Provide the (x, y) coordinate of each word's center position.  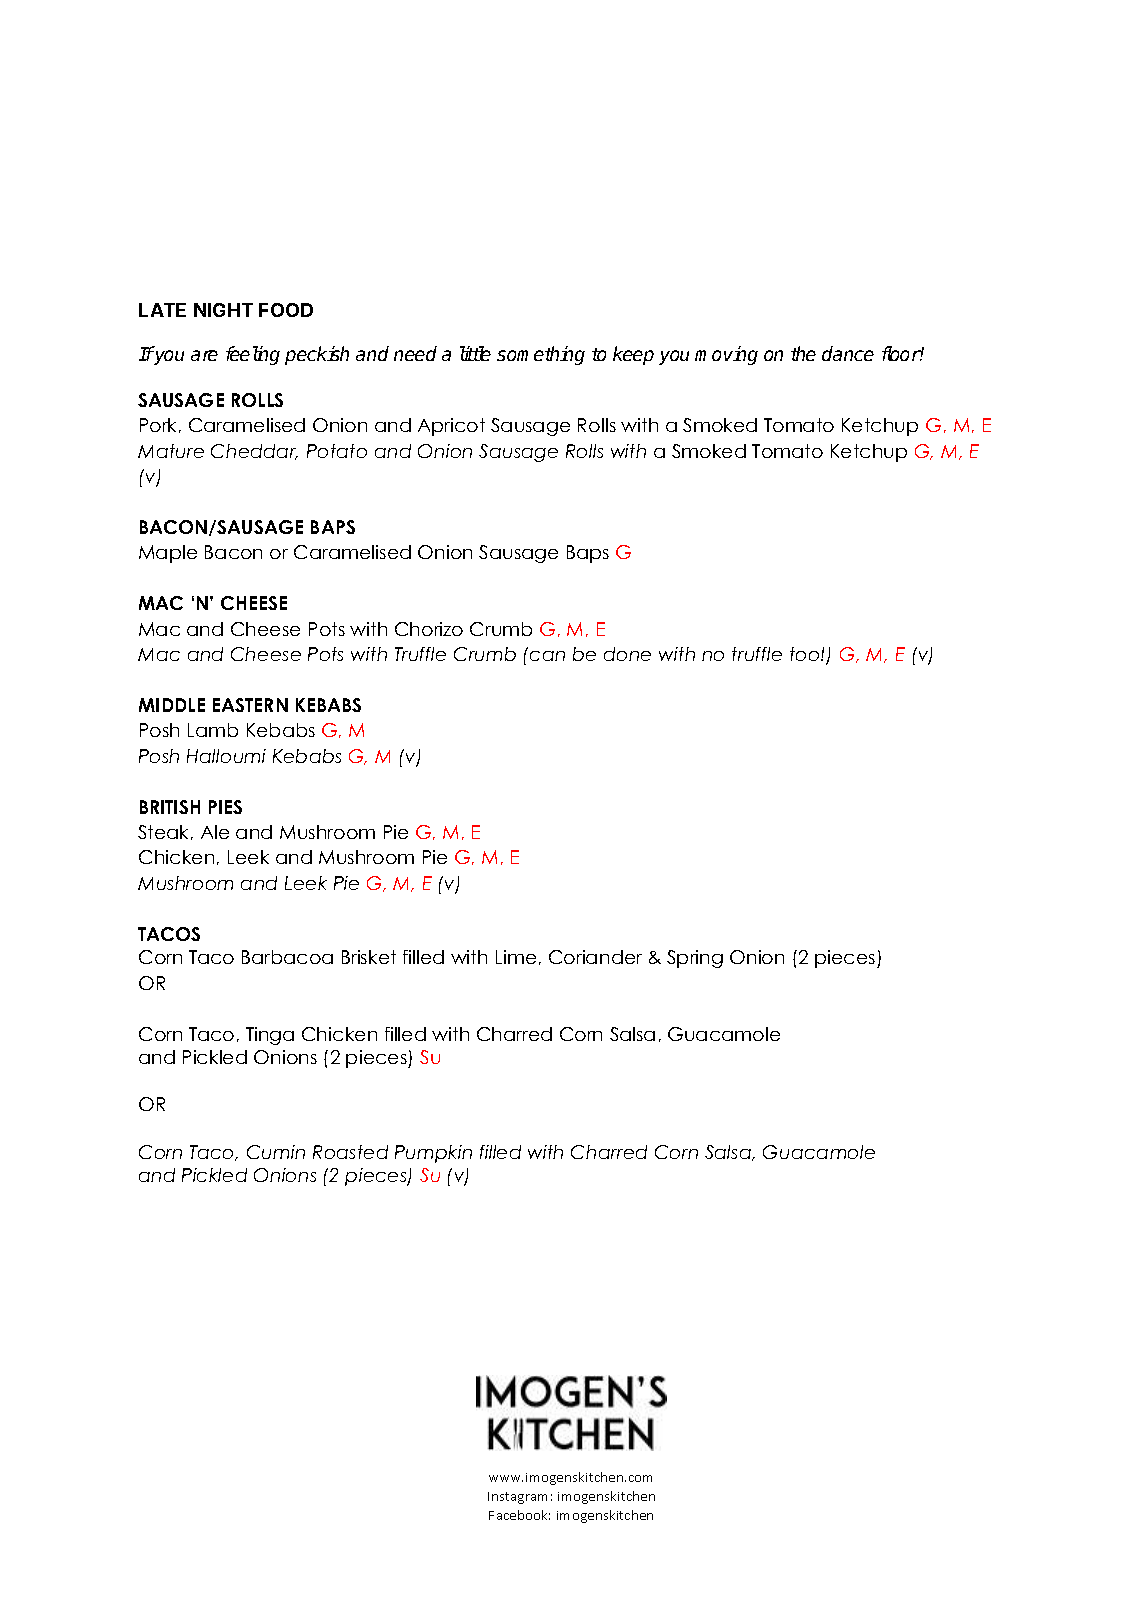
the (803, 353)
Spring (695, 959)
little (475, 353)
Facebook (519, 1515)
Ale (215, 832)
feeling (253, 355)
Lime (516, 957)
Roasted (350, 1152)
